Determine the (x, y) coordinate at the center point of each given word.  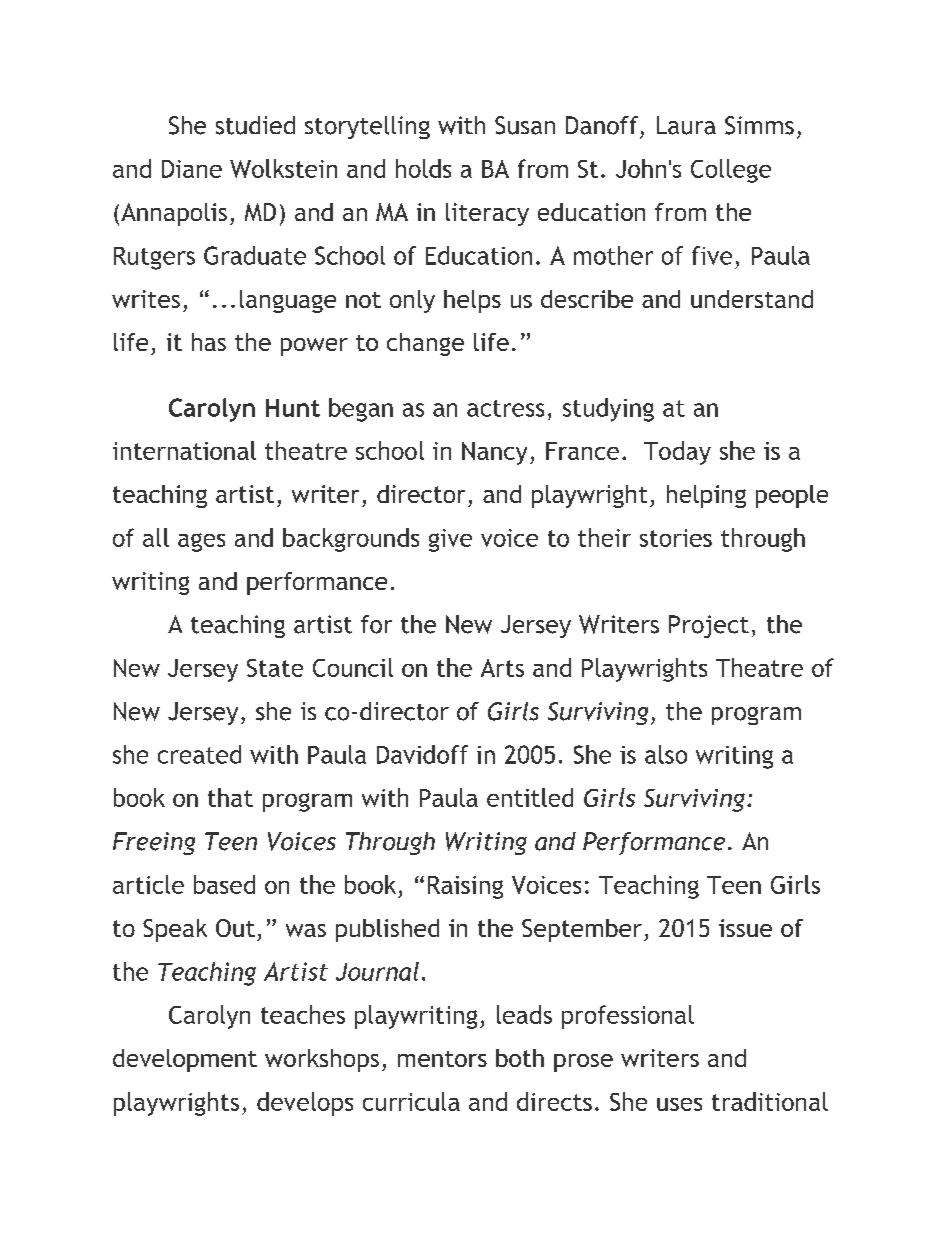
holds (423, 168)
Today (677, 453)
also (666, 754)
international (184, 450)
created (199, 754)
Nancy (494, 453)
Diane (192, 169)
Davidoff (422, 754)
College (731, 171)
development (185, 1060)
